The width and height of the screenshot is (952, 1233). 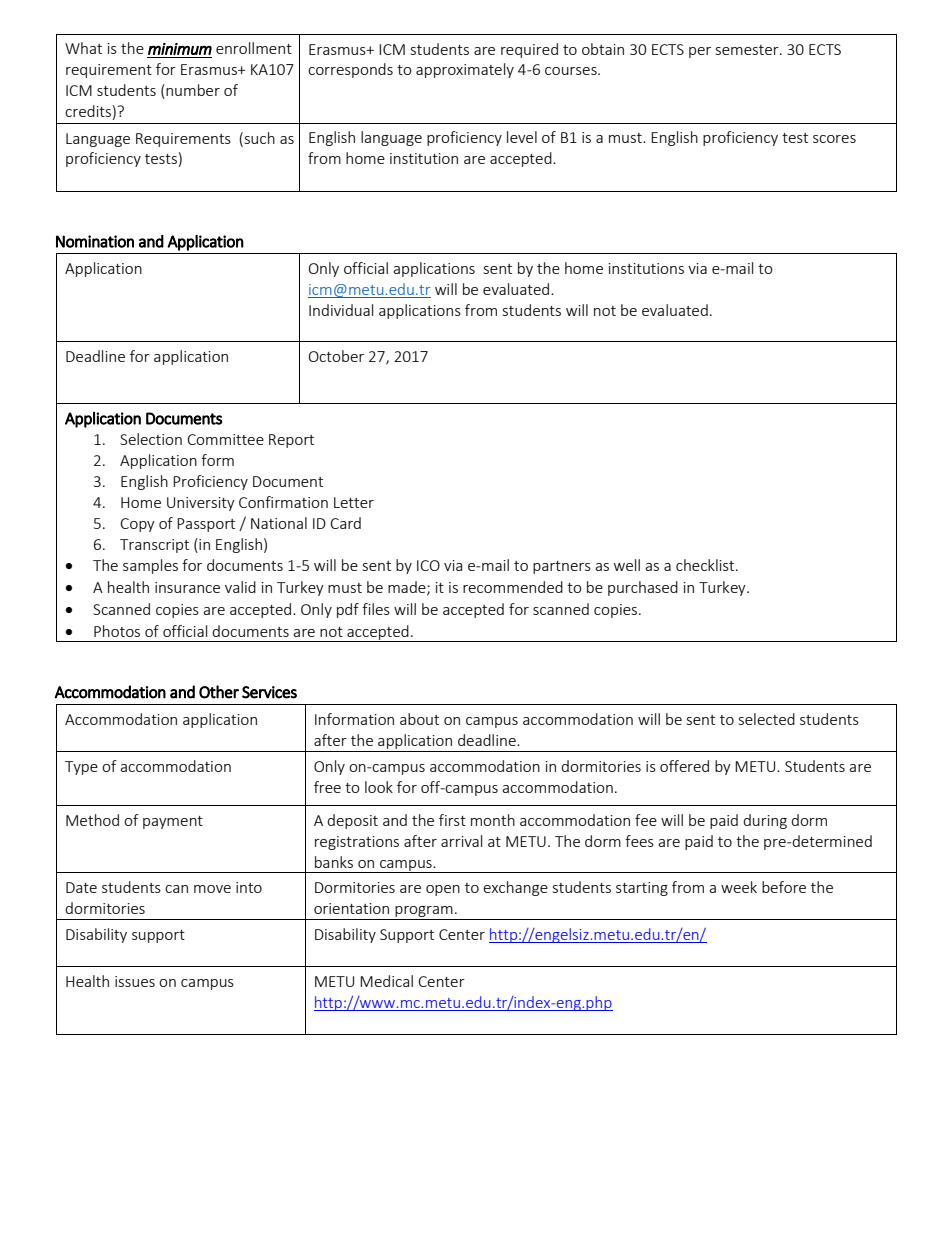 I want to click on October, so click(x=336, y=356).
